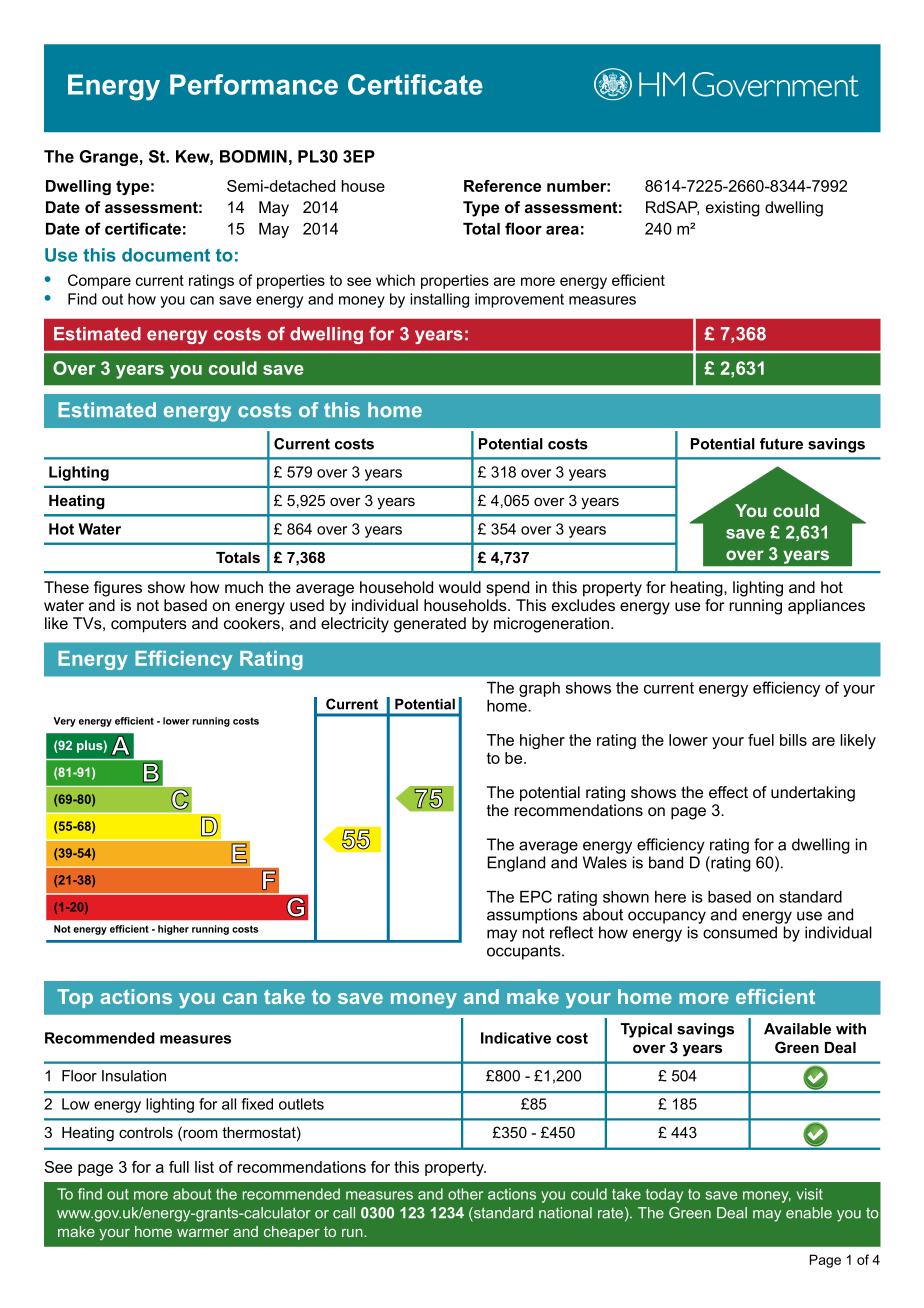 The width and height of the page is (924, 1308). What do you see at coordinates (733, 209) in the page?
I see `existing` at bounding box center [733, 209].
